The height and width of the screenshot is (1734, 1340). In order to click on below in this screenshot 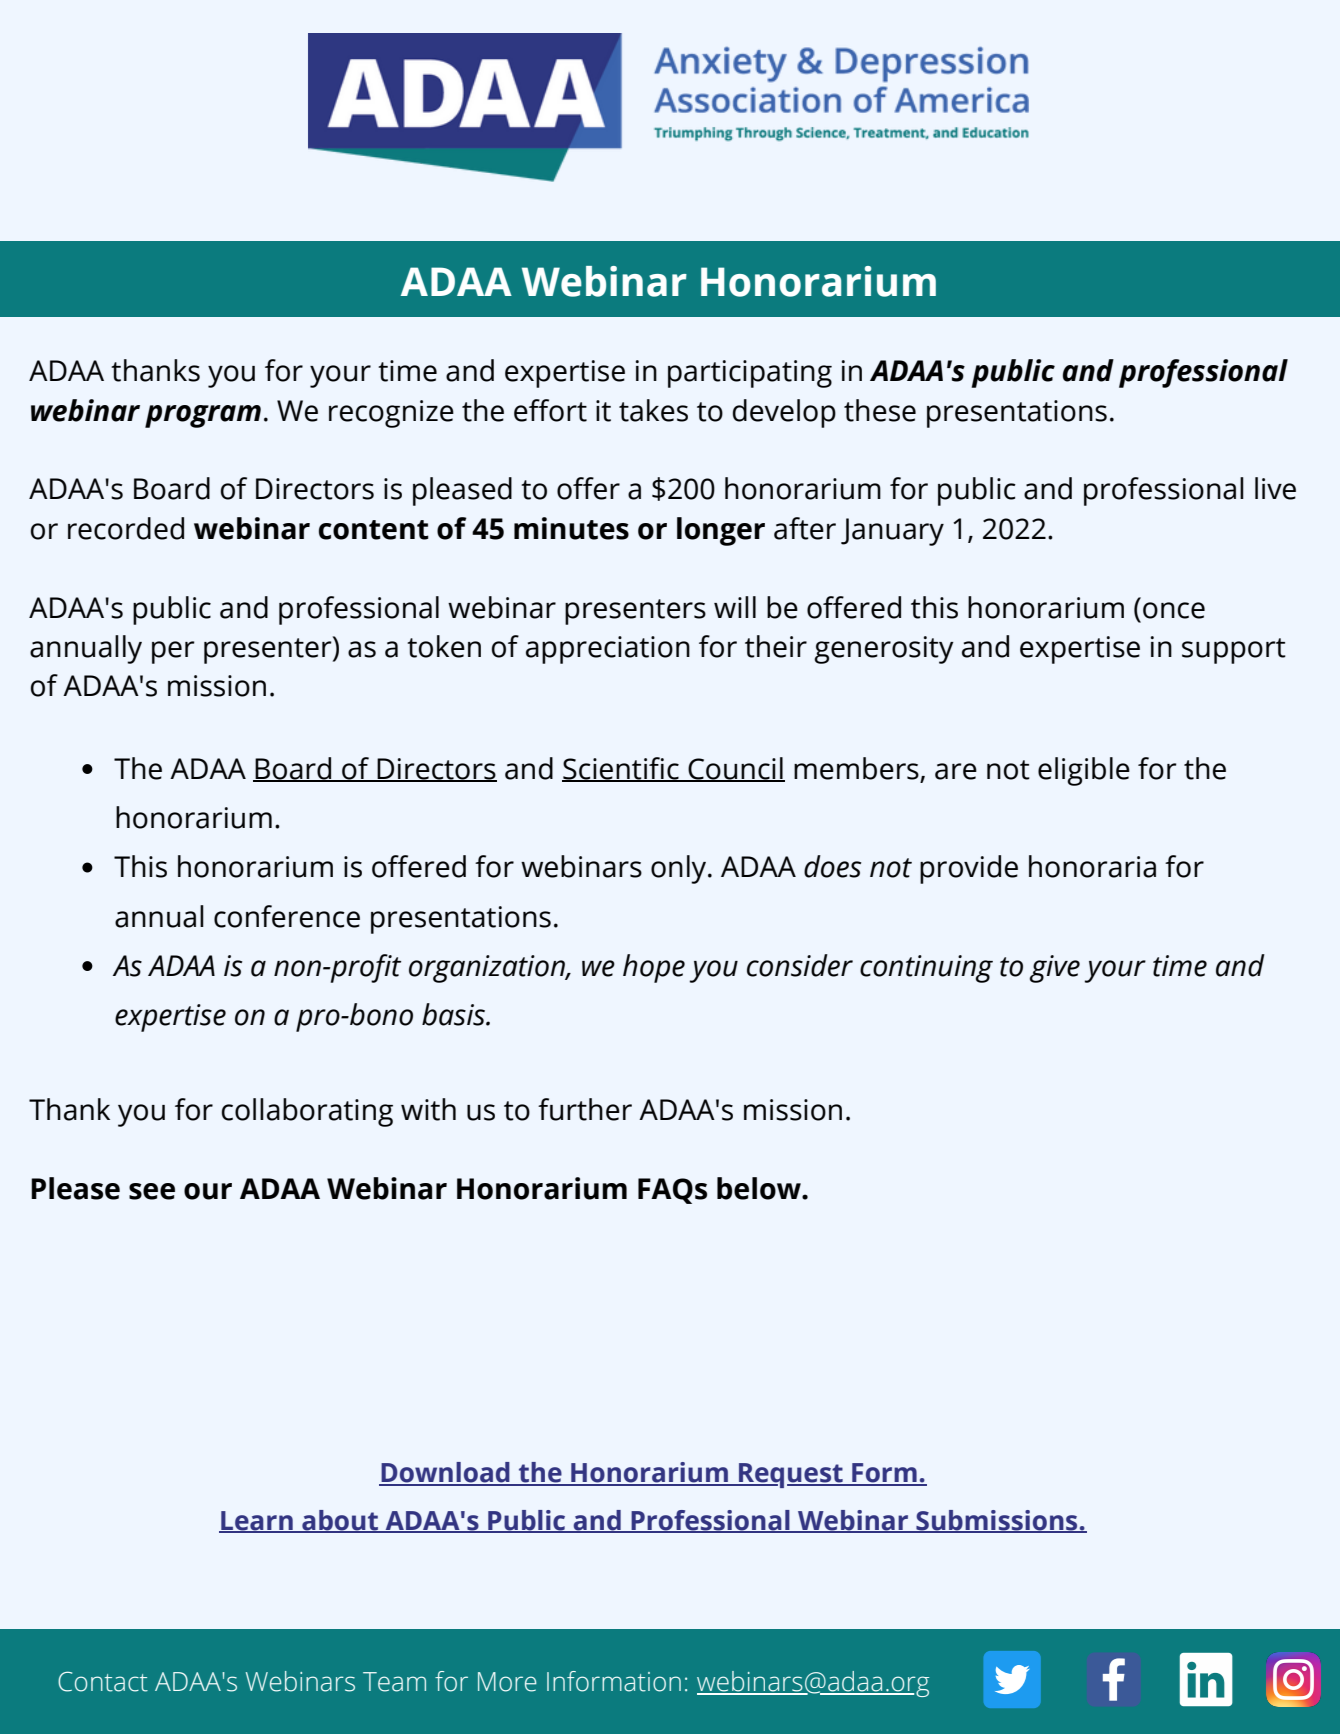, I will do `click(760, 1188)`.
